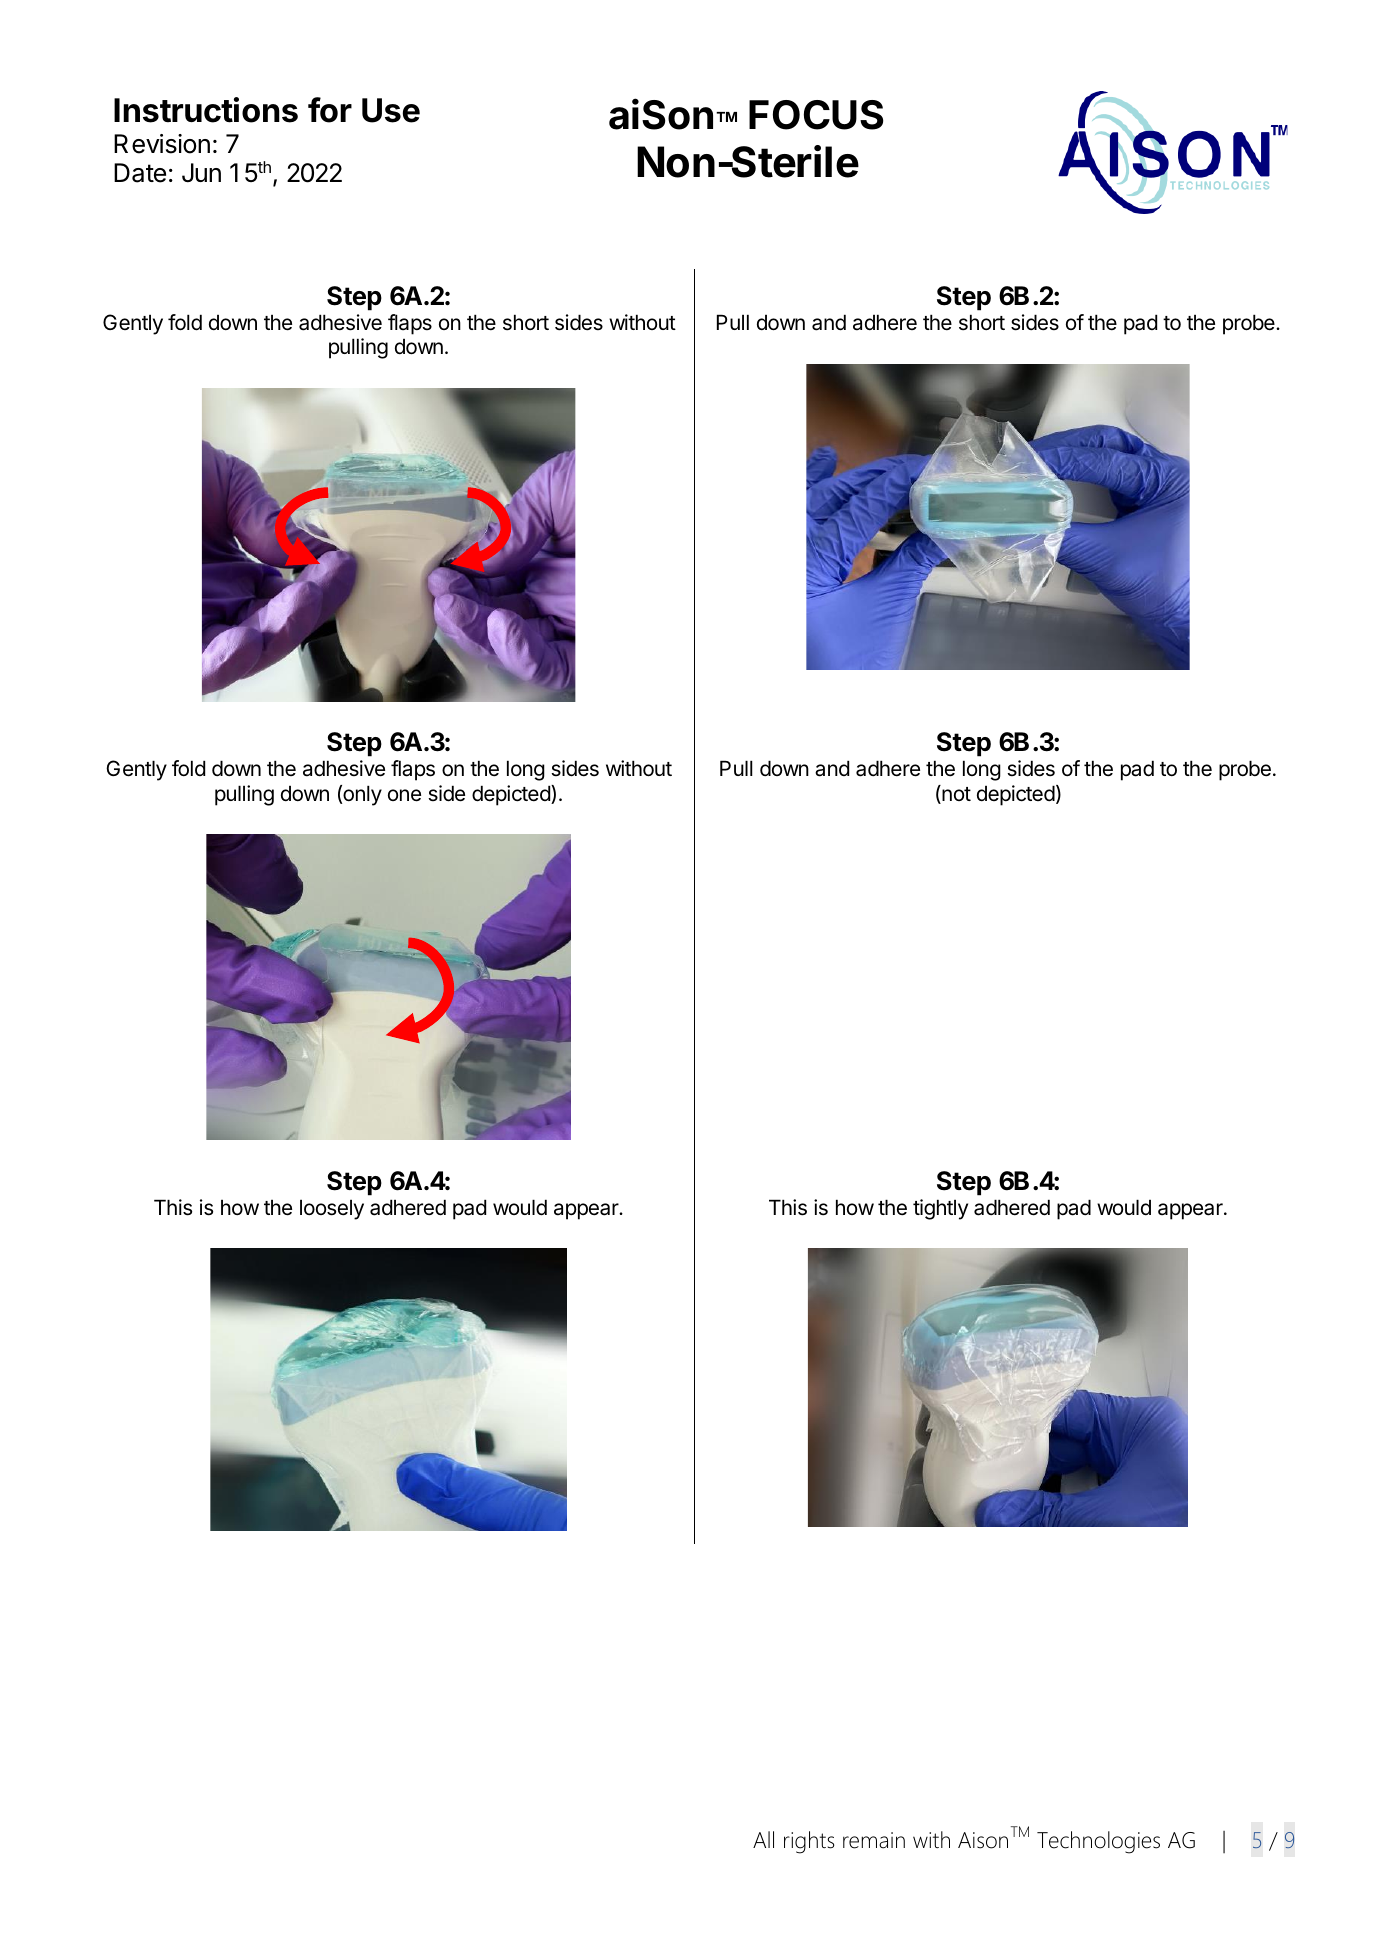  Describe the element at coordinates (332, 1209) in the screenshot. I see `loosely` at that location.
